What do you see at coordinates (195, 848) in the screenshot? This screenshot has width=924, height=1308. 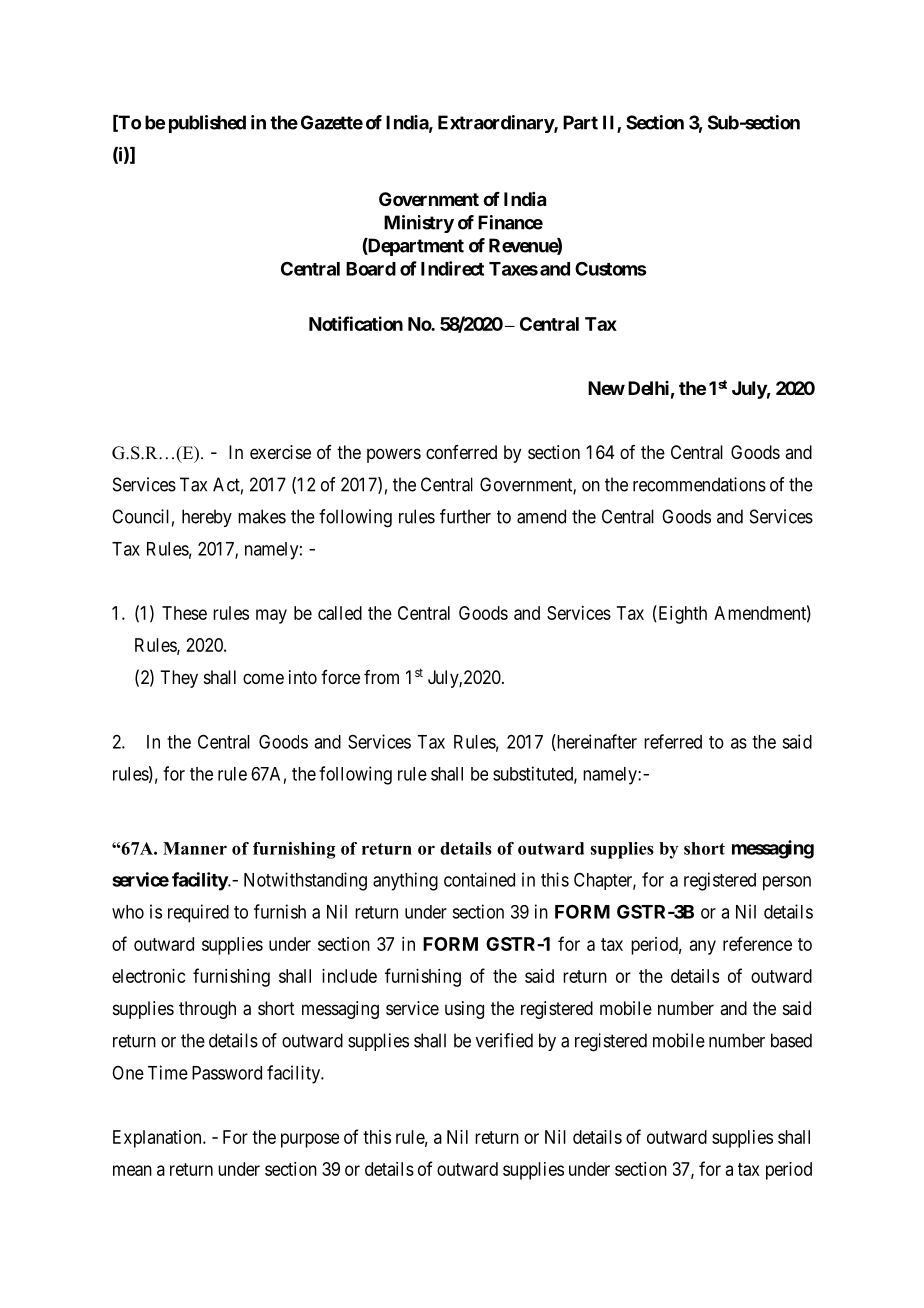 I see `Manner` at bounding box center [195, 848].
